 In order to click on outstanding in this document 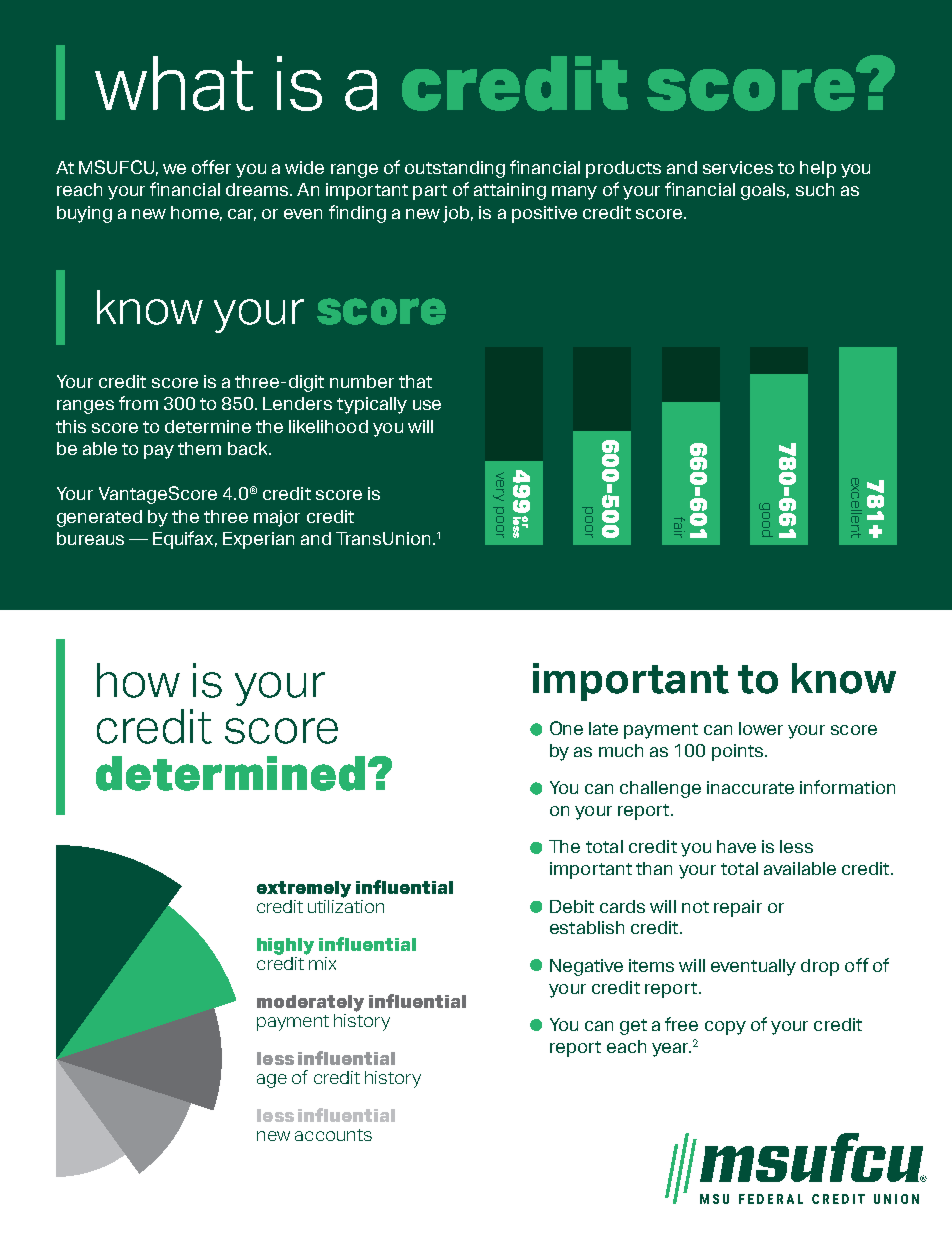, I will do `click(455, 169)`.
